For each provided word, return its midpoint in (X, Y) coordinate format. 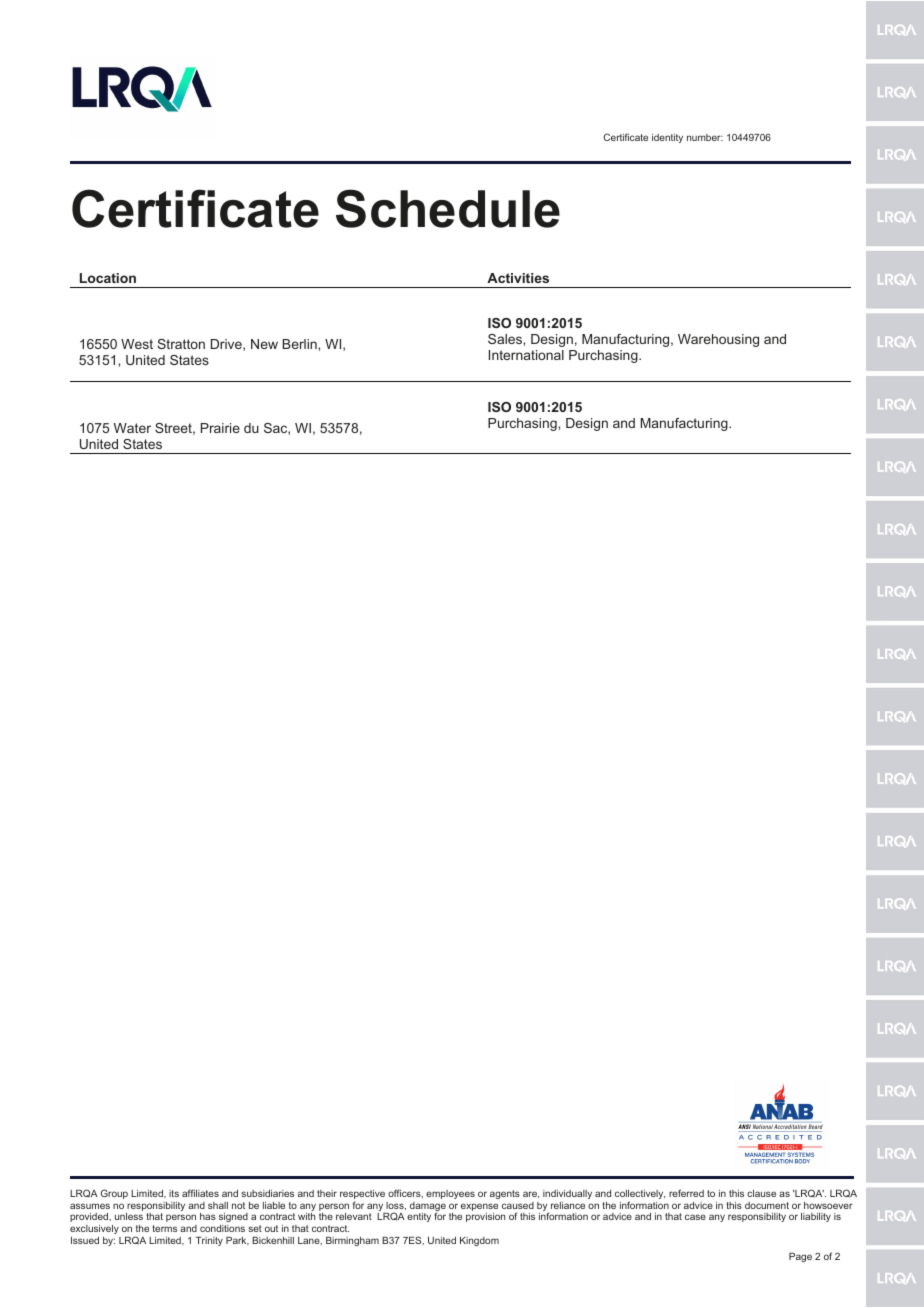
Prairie (220, 428)
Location (108, 278)
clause (761, 1193)
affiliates (200, 1193)
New (264, 344)
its (174, 1193)
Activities (518, 278)
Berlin (300, 344)
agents (505, 1194)
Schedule (448, 208)
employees (450, 1194)
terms (164, 1228)
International (526, 355)
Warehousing (718, 340)
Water (132, 428)
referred (686, 1193)
